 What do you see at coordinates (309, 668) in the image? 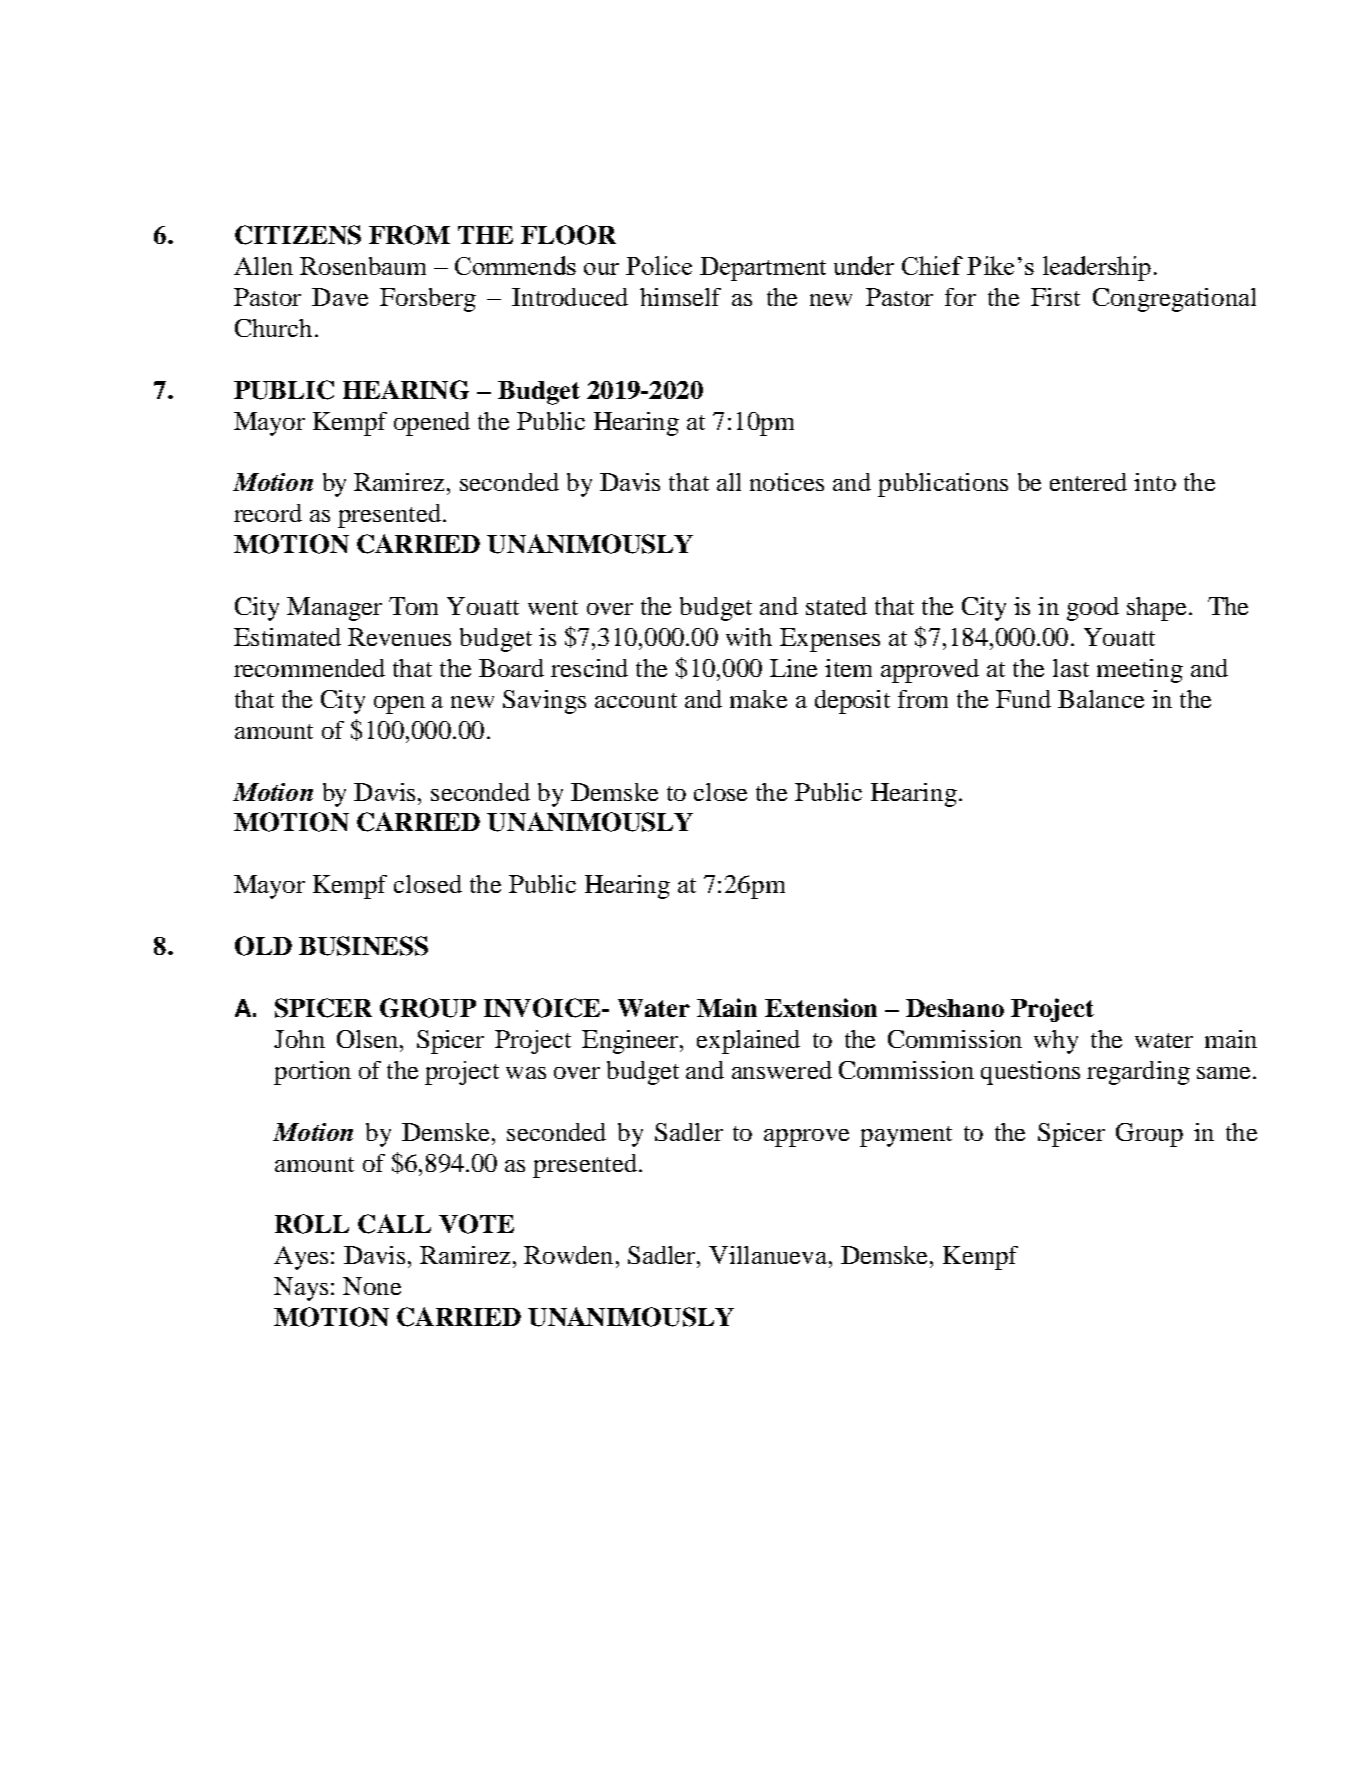
I see `recommended` at bounding box center [309, 668].
